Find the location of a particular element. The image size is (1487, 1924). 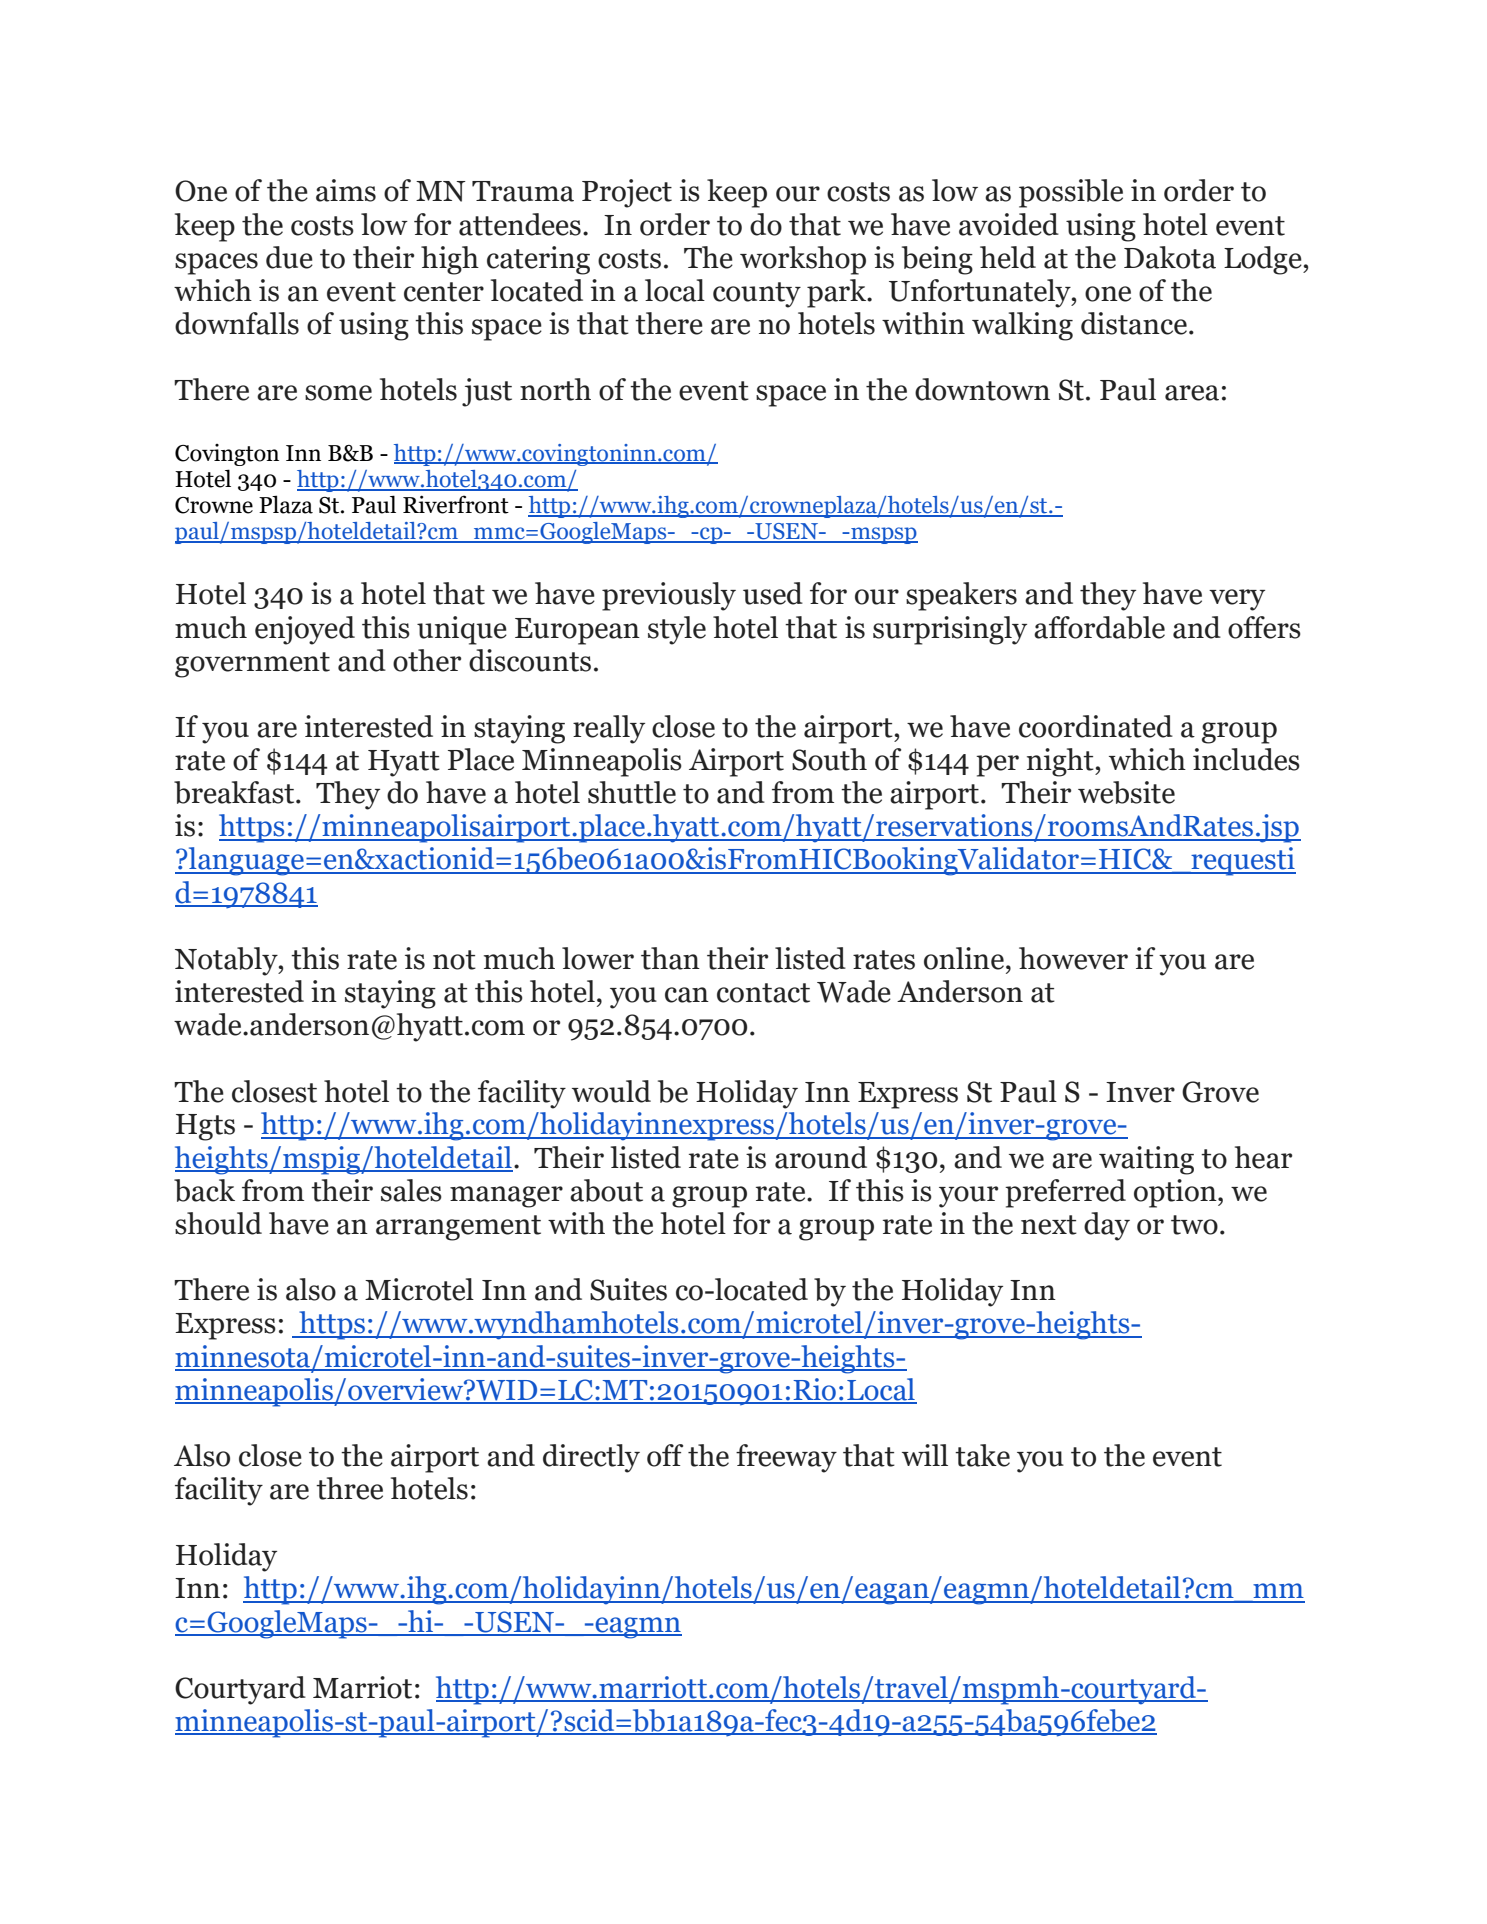

breakfast is located at coordinates (235, 792).
